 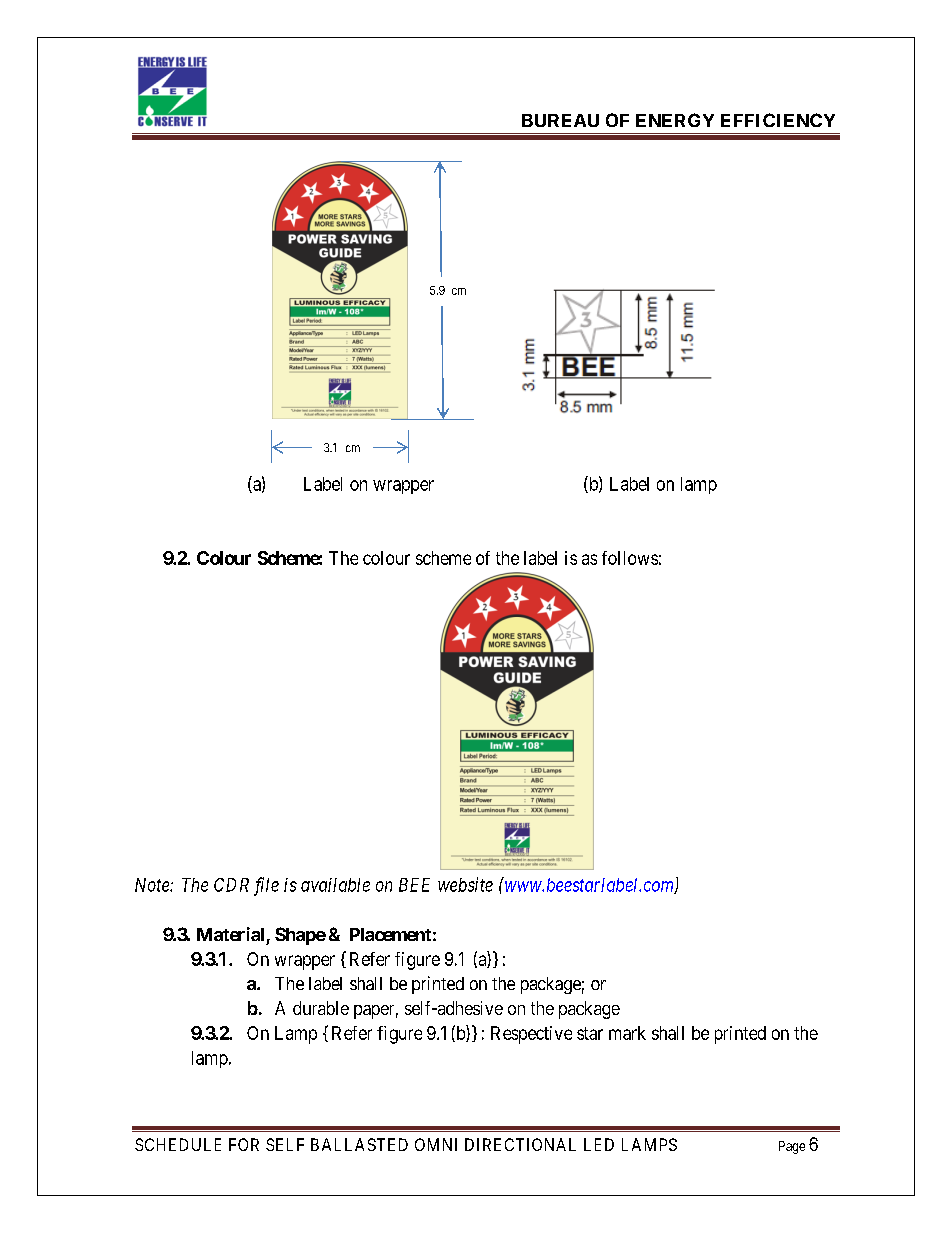 What do you see at coordinates (465, 884) in the screenshot?
I see `website` at bounding box center [465, 884].
